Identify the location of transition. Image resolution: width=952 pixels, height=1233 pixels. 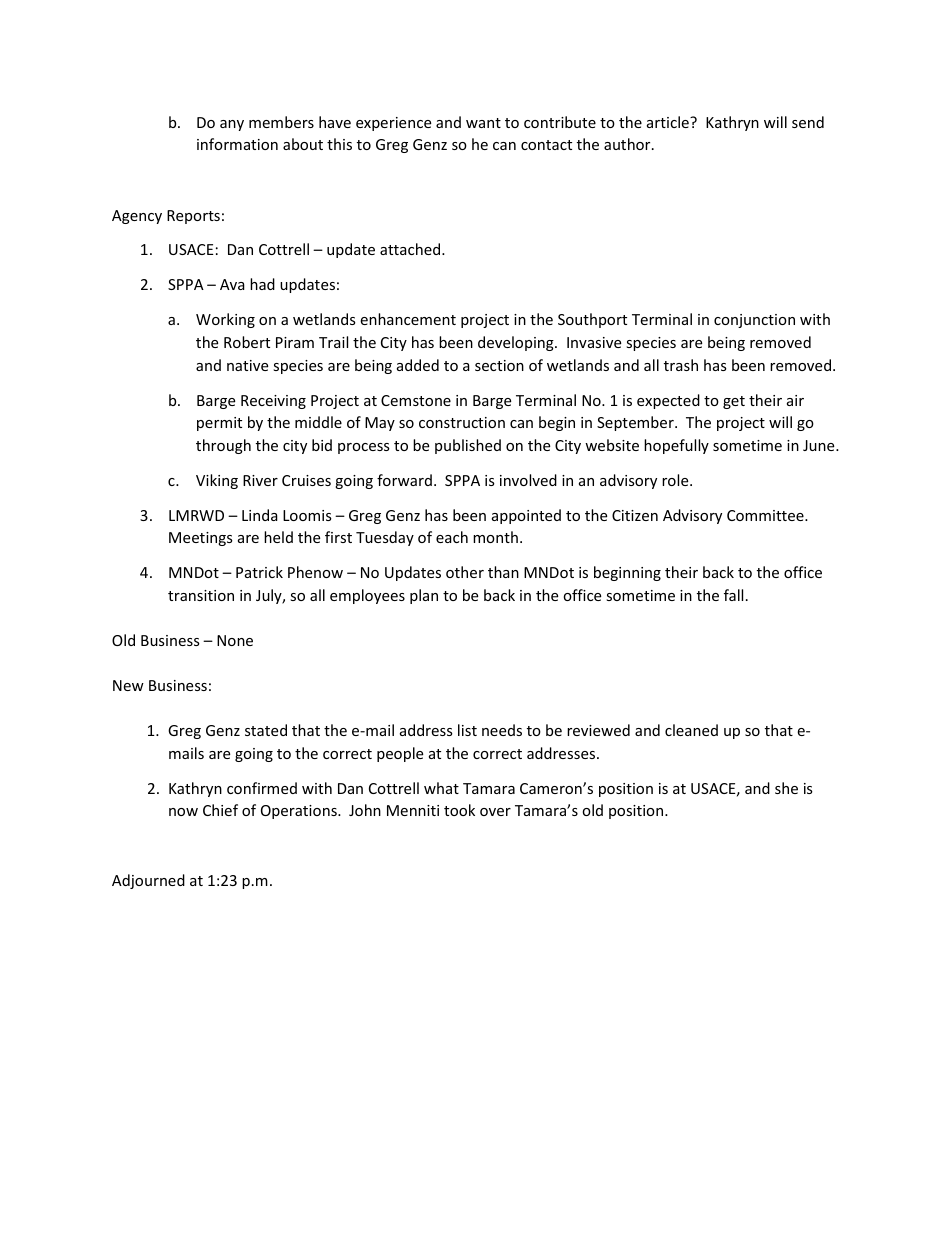
(201, 595).
